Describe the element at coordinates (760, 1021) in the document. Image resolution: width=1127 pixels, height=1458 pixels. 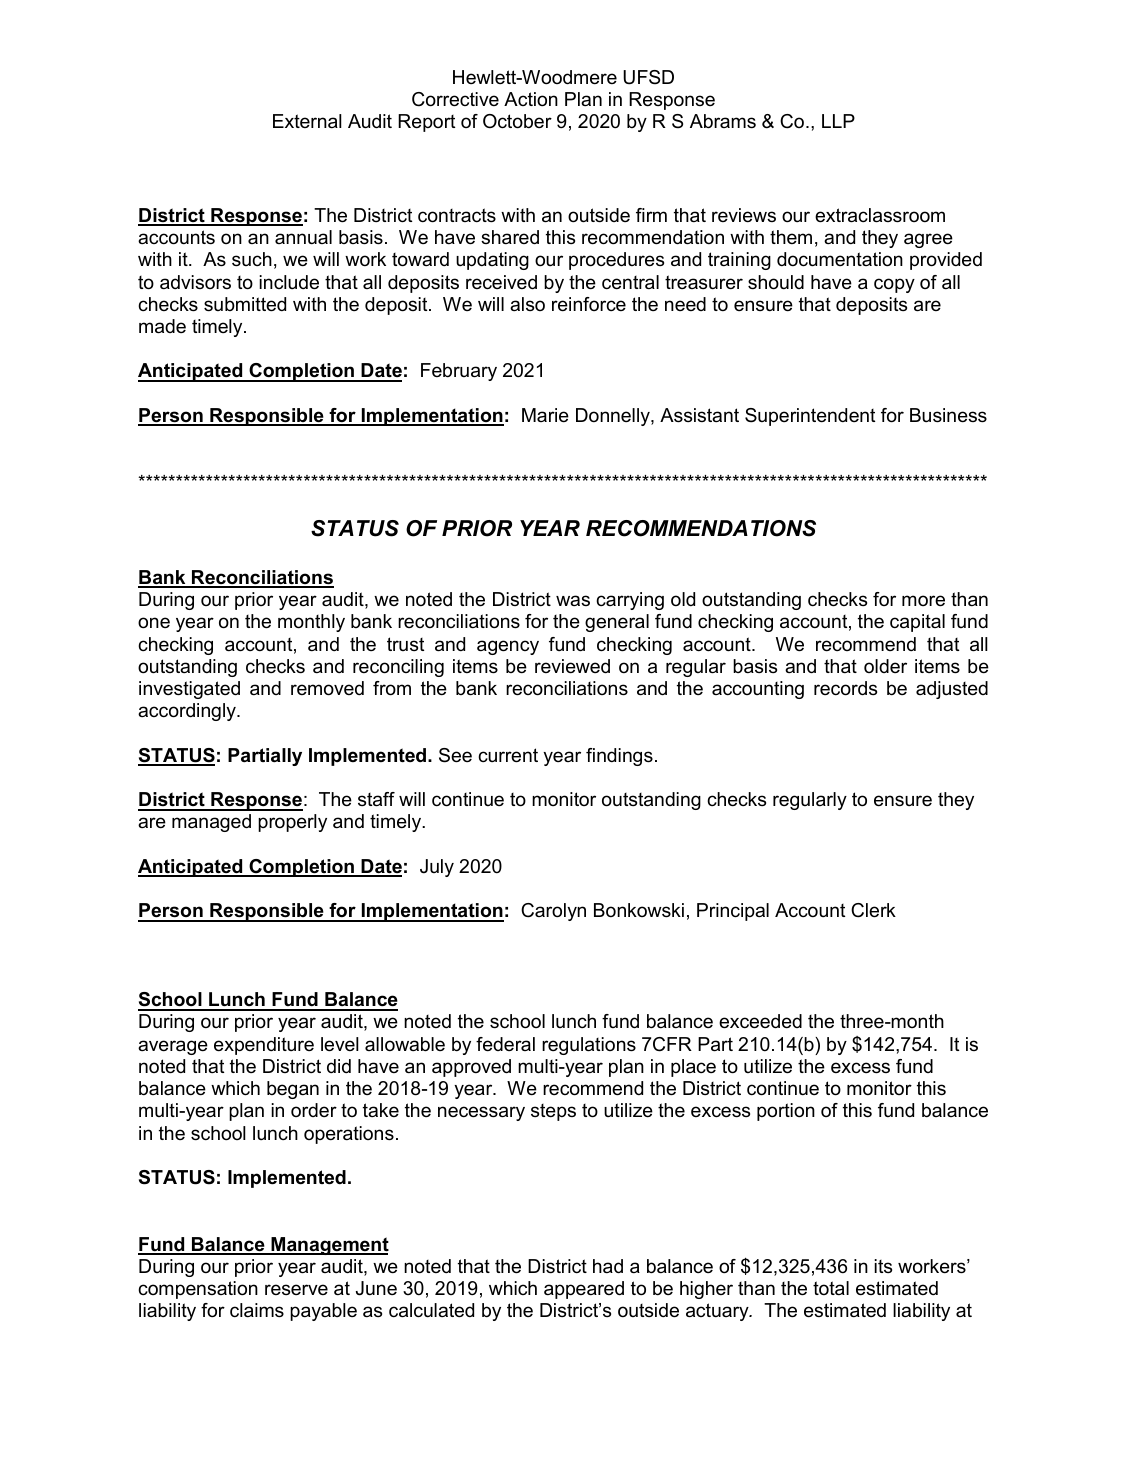
I see `exceeded` at that location.
